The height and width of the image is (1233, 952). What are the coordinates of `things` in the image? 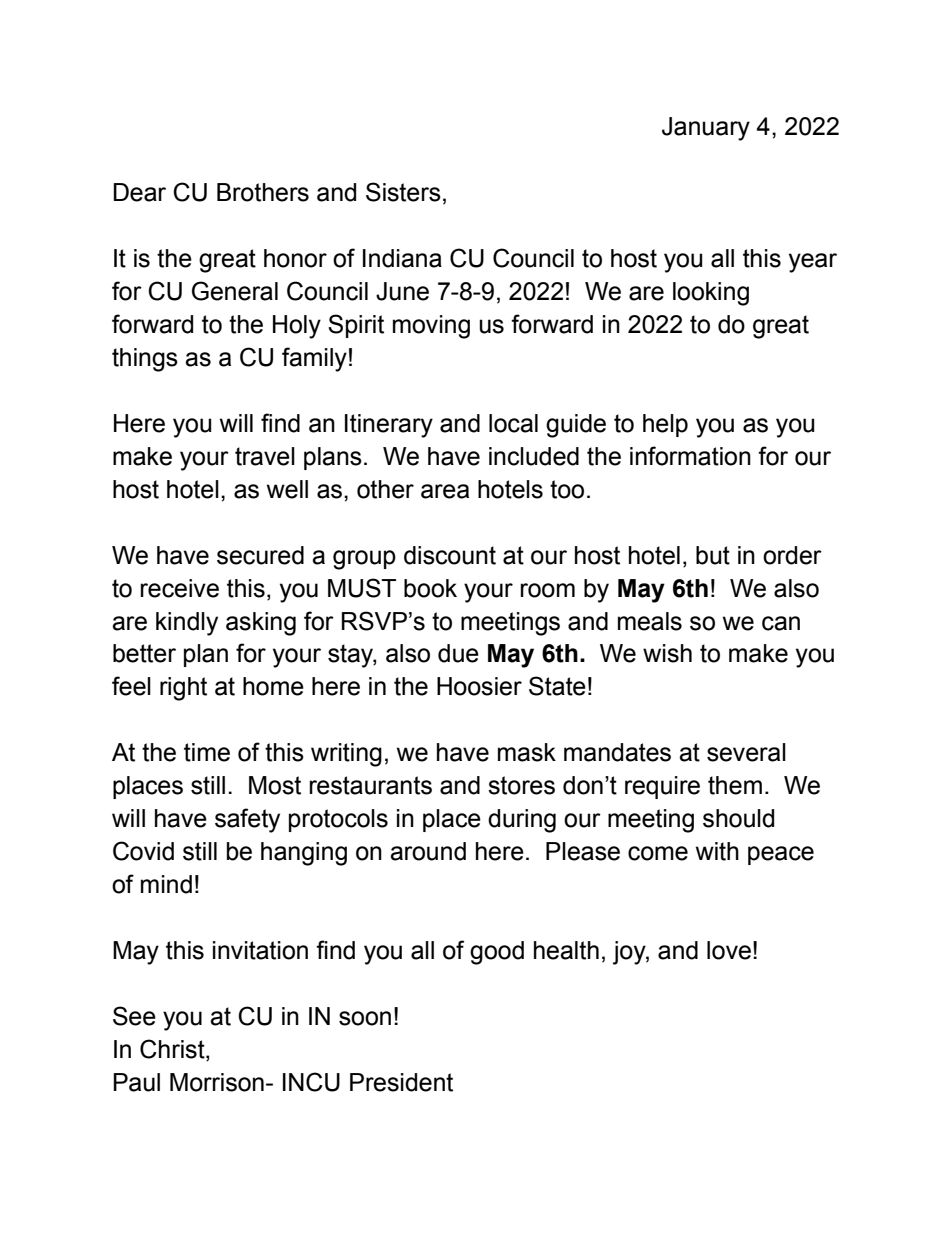 It's located at (145, 360).
